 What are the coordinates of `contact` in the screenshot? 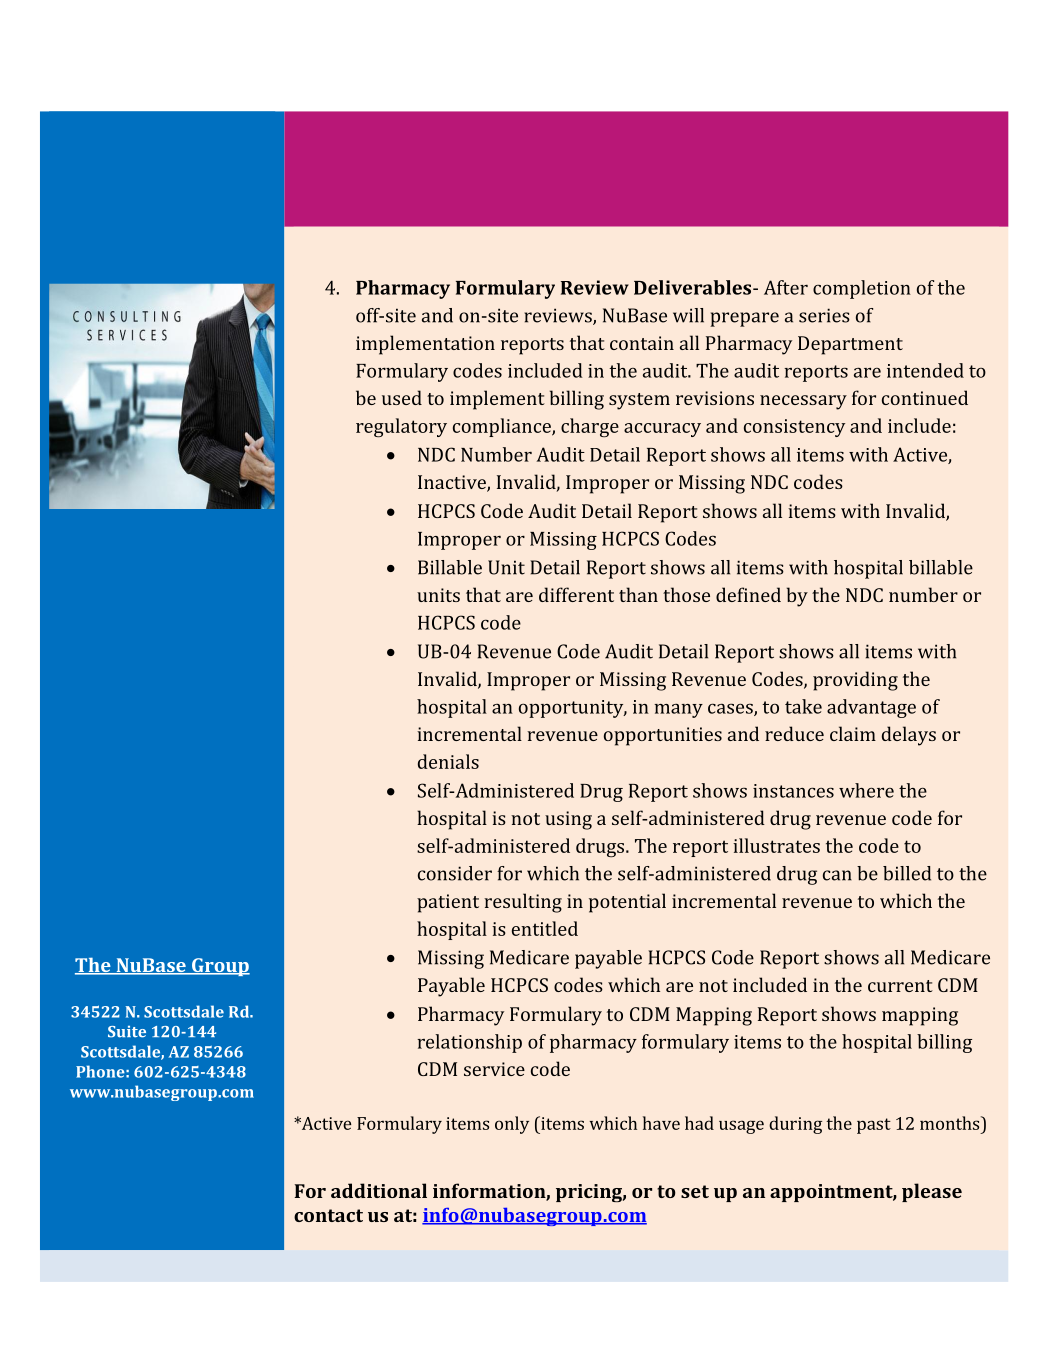 It's located at (328, 1215).
